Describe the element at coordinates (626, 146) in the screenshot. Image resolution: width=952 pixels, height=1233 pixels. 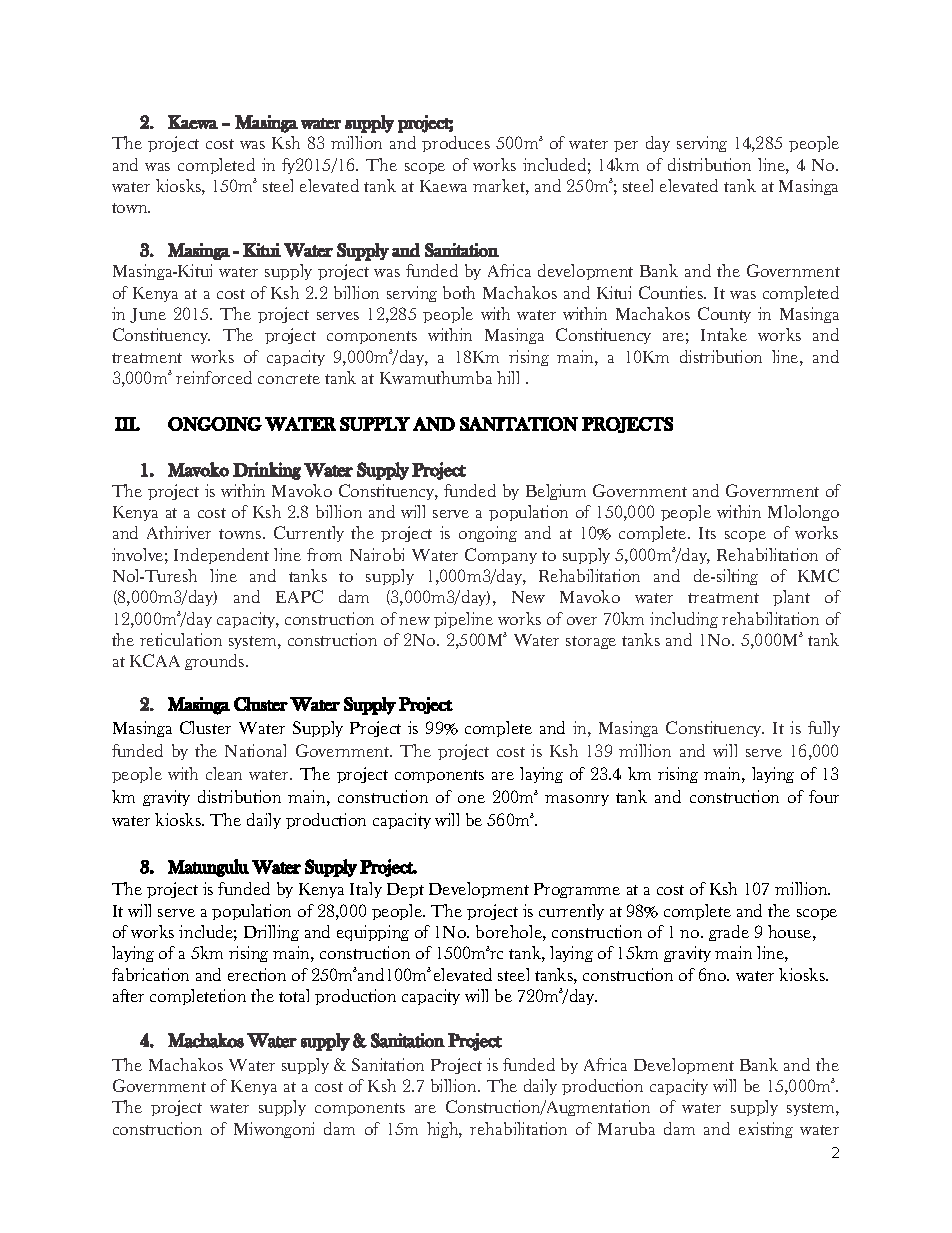
I see `per` at that location.
